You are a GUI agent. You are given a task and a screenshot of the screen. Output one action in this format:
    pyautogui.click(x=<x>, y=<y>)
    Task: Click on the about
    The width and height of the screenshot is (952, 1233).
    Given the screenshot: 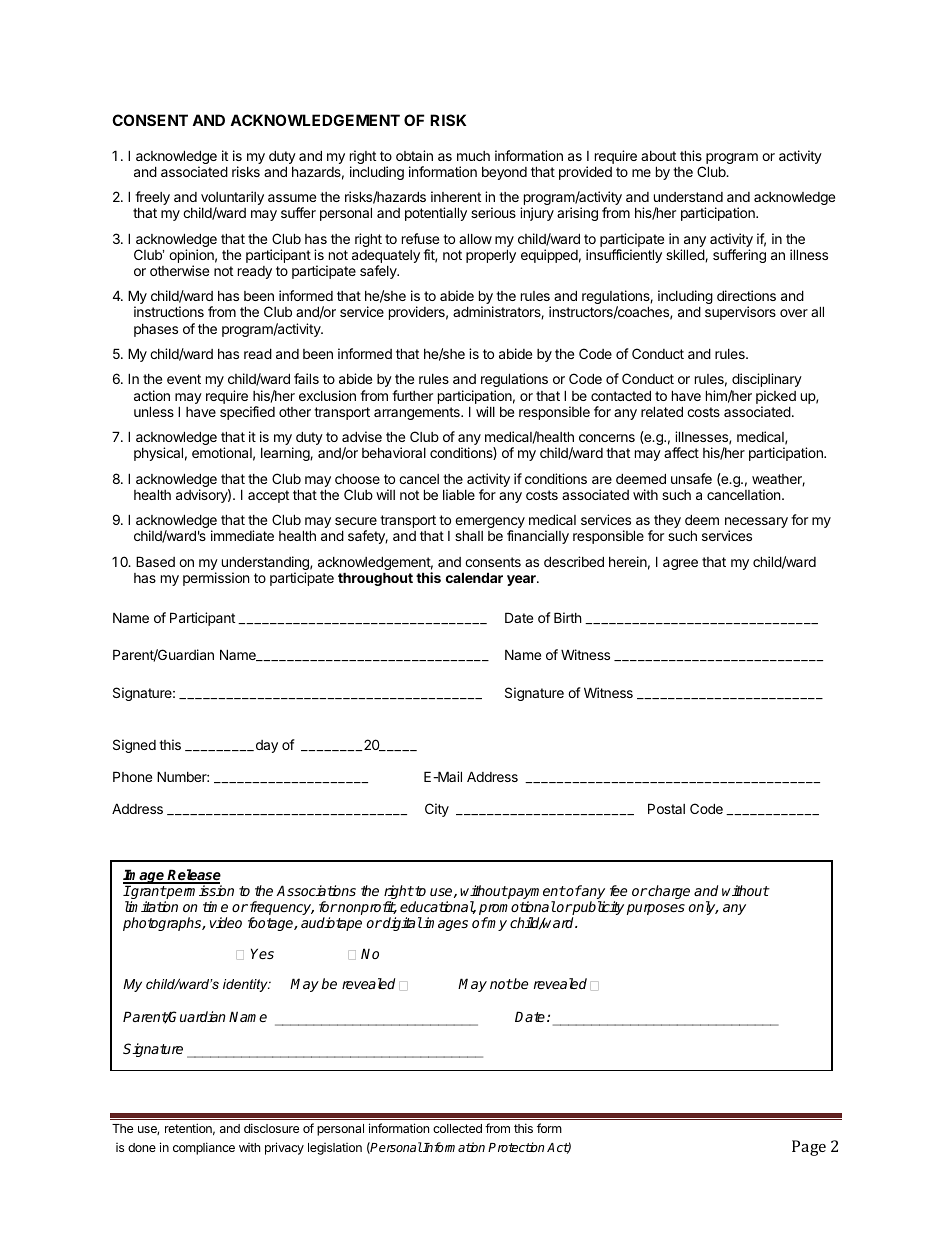 What is the action you would take?
    pyautogui.click(x=658, y=156)
